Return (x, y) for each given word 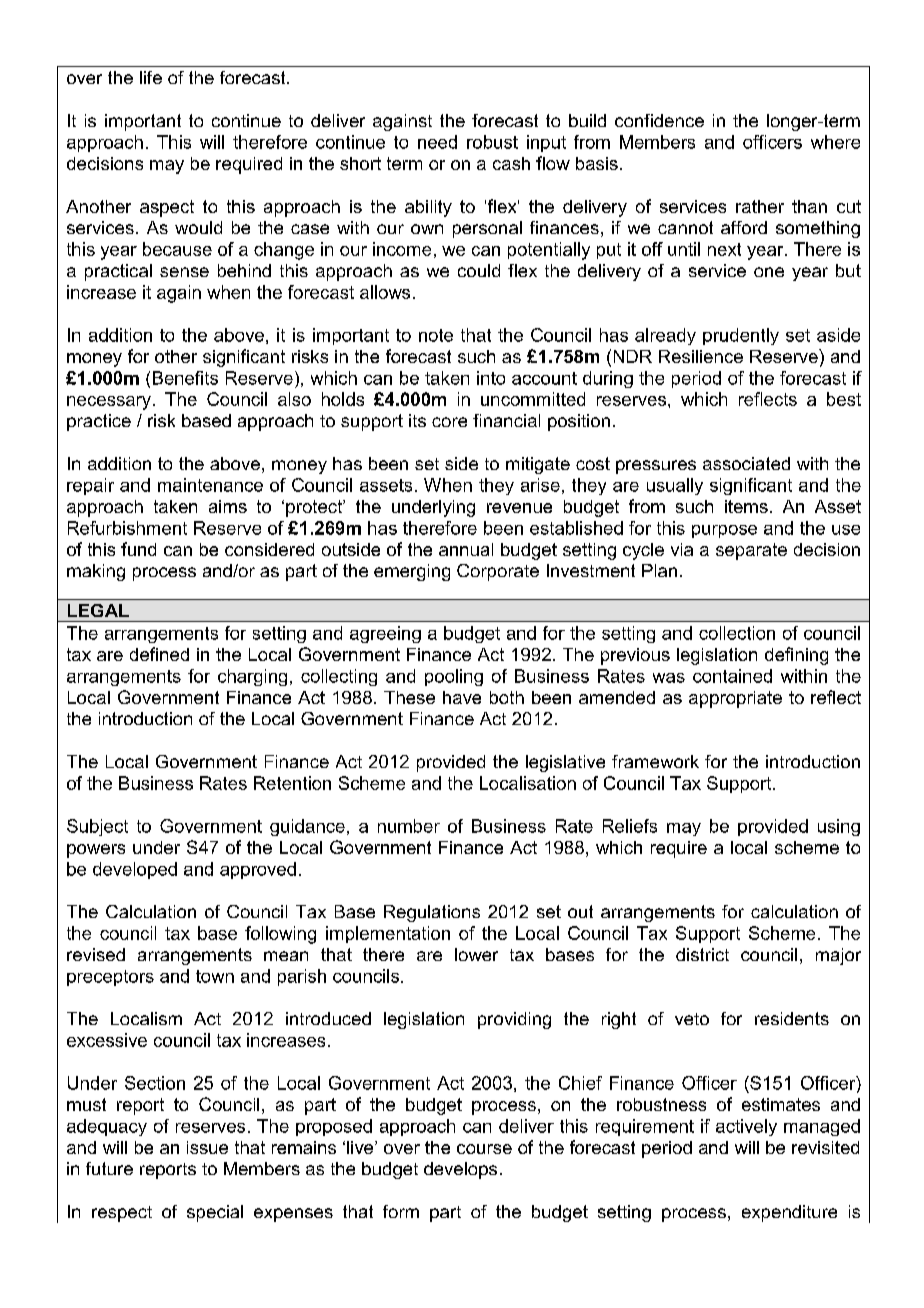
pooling (454, 677)
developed (135, 870)
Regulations (432, 913)
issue (207, 1147)
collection (737, 633)
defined (159, 654)
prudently (741, 336)
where (835, 142)
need (437, 142)
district (702, 954)
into (491, 378)
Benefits (185, 378)
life (151, 77)
